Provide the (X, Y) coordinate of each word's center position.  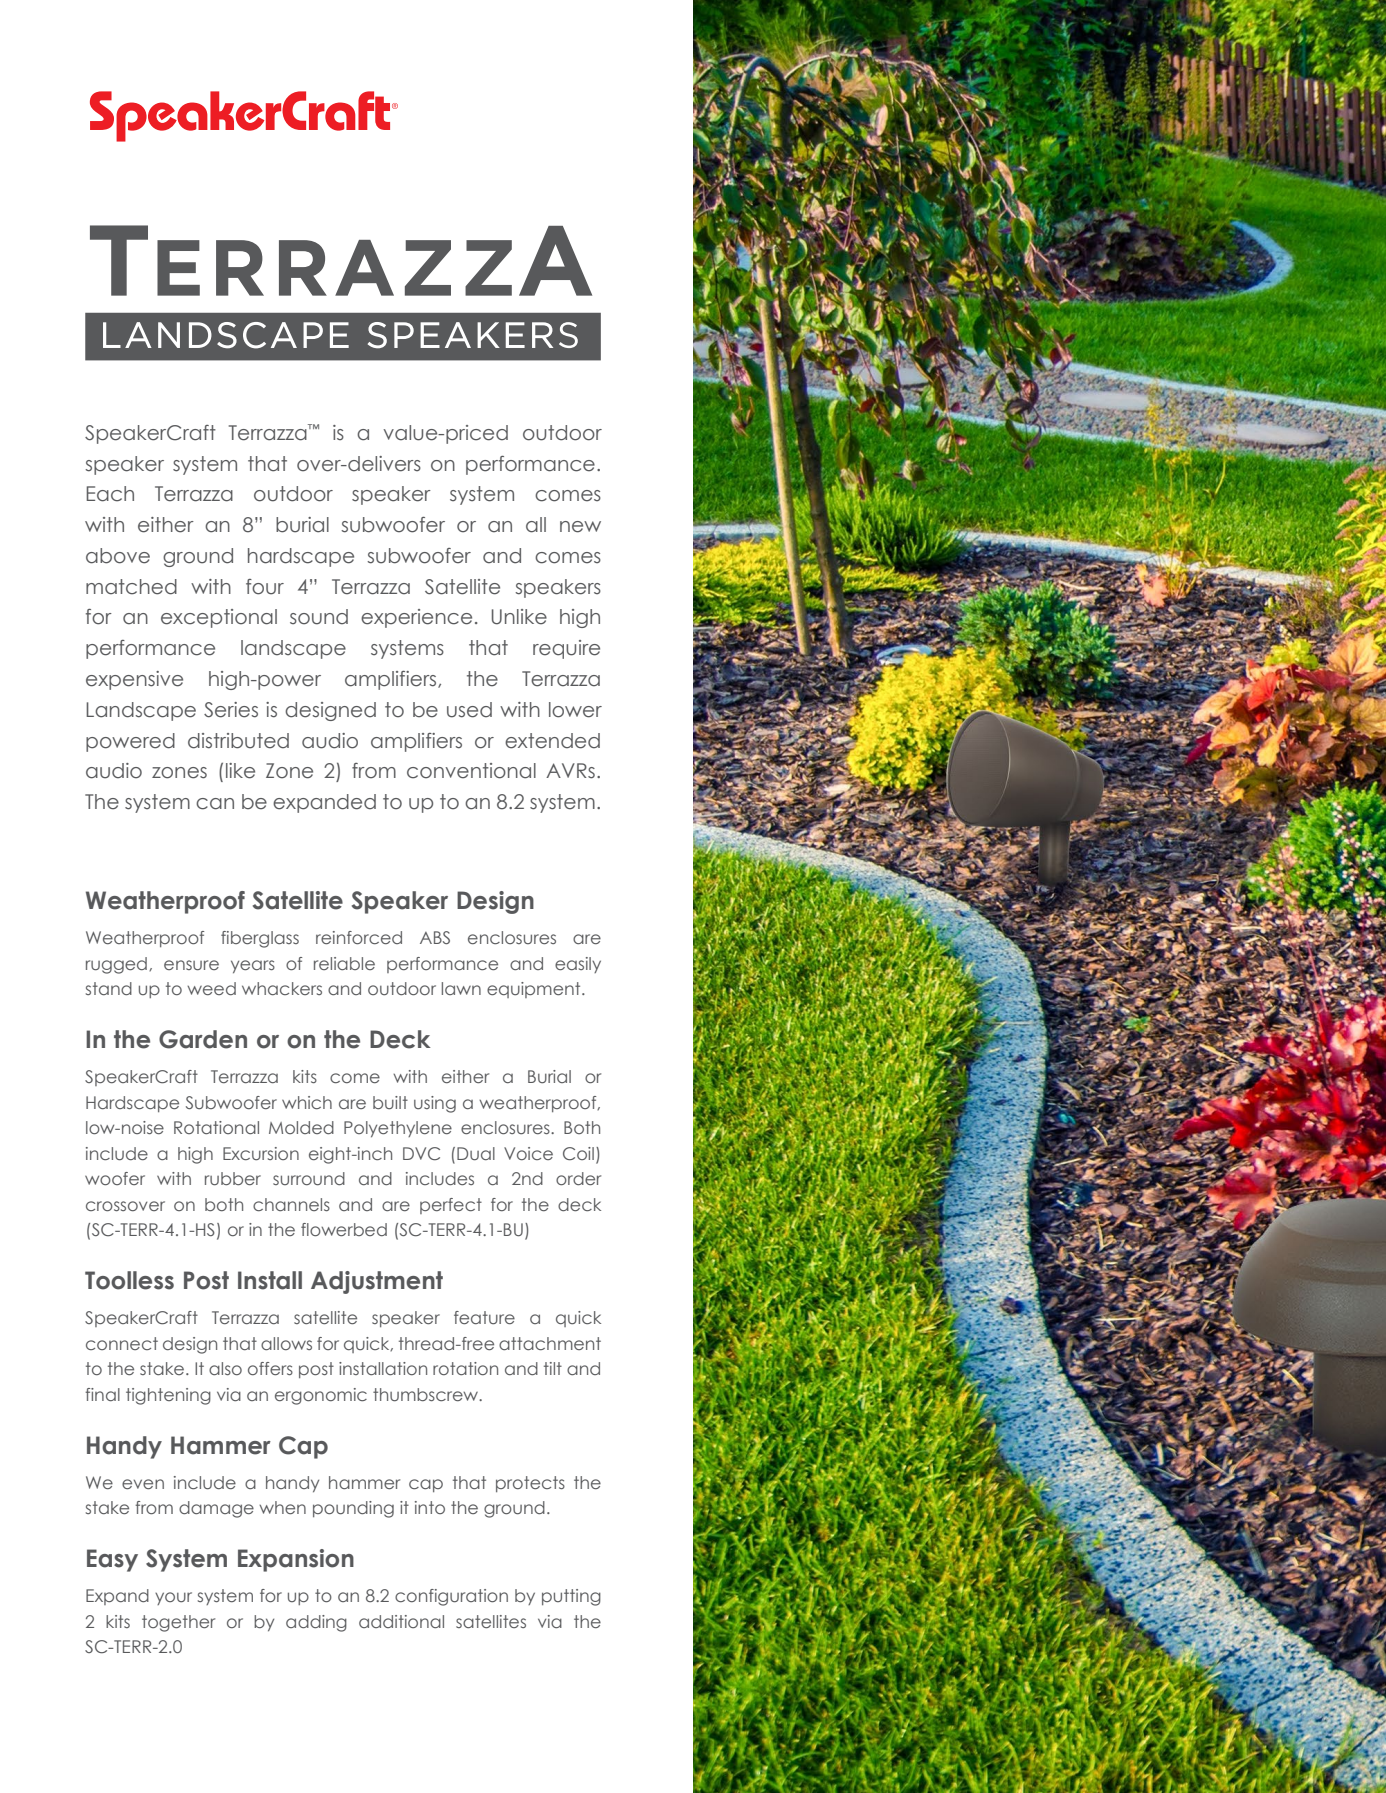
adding (316, 1623)
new (580, 527)
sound (319, 617)
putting (571, 1597)
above (118, 556)
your (173, 1598)
